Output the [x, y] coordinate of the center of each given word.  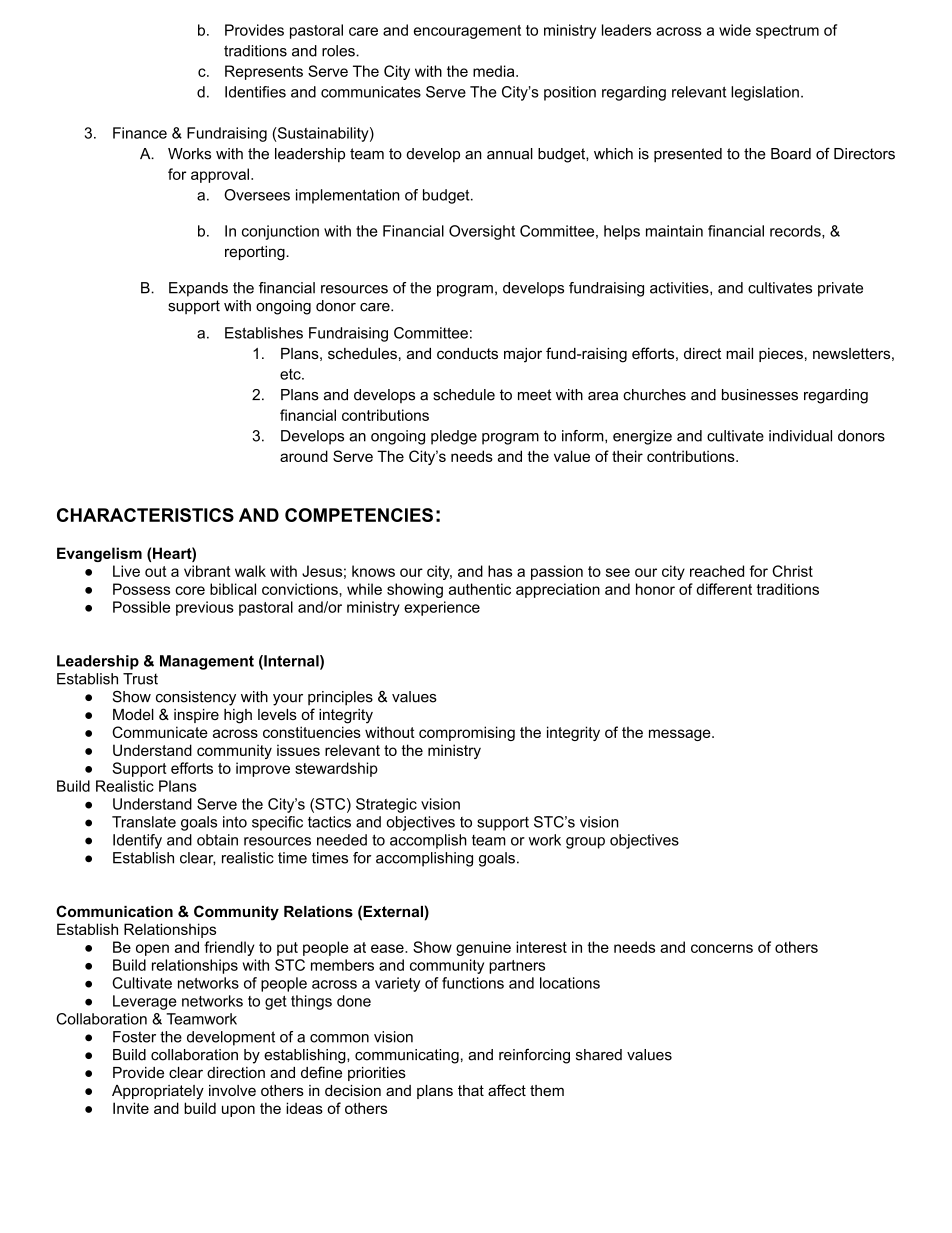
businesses [760, 395]
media [495, 71]
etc [291, 374]
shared [599, 1055]
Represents [264, 72]
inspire [196, 716]
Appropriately [158, 1092]
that [471, 1090]
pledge [454, 437]
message [681, 735]
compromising [467, 733]
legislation [765, 93]
